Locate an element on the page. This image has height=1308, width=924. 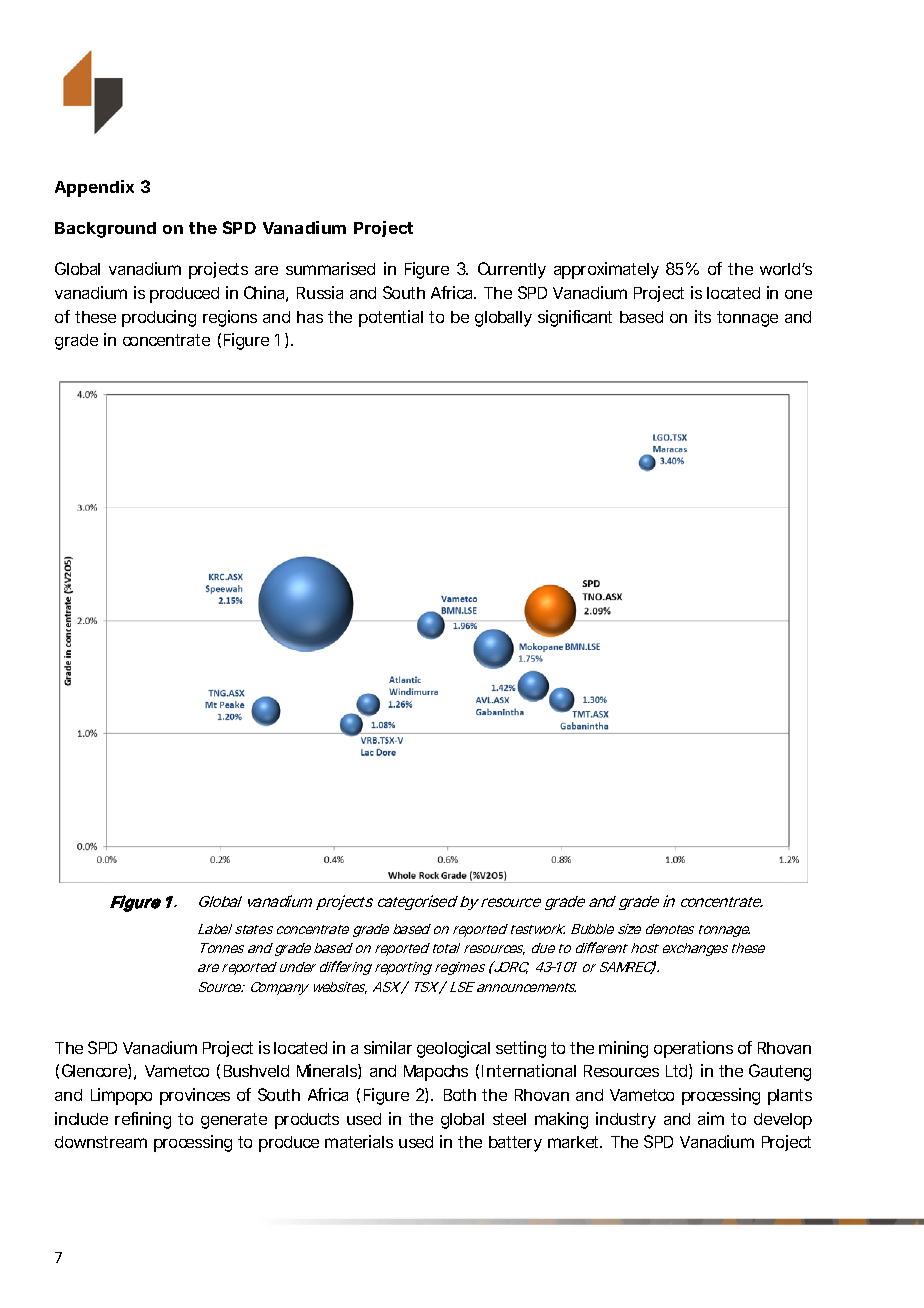
aim is located at coordinates (711, 1118).
